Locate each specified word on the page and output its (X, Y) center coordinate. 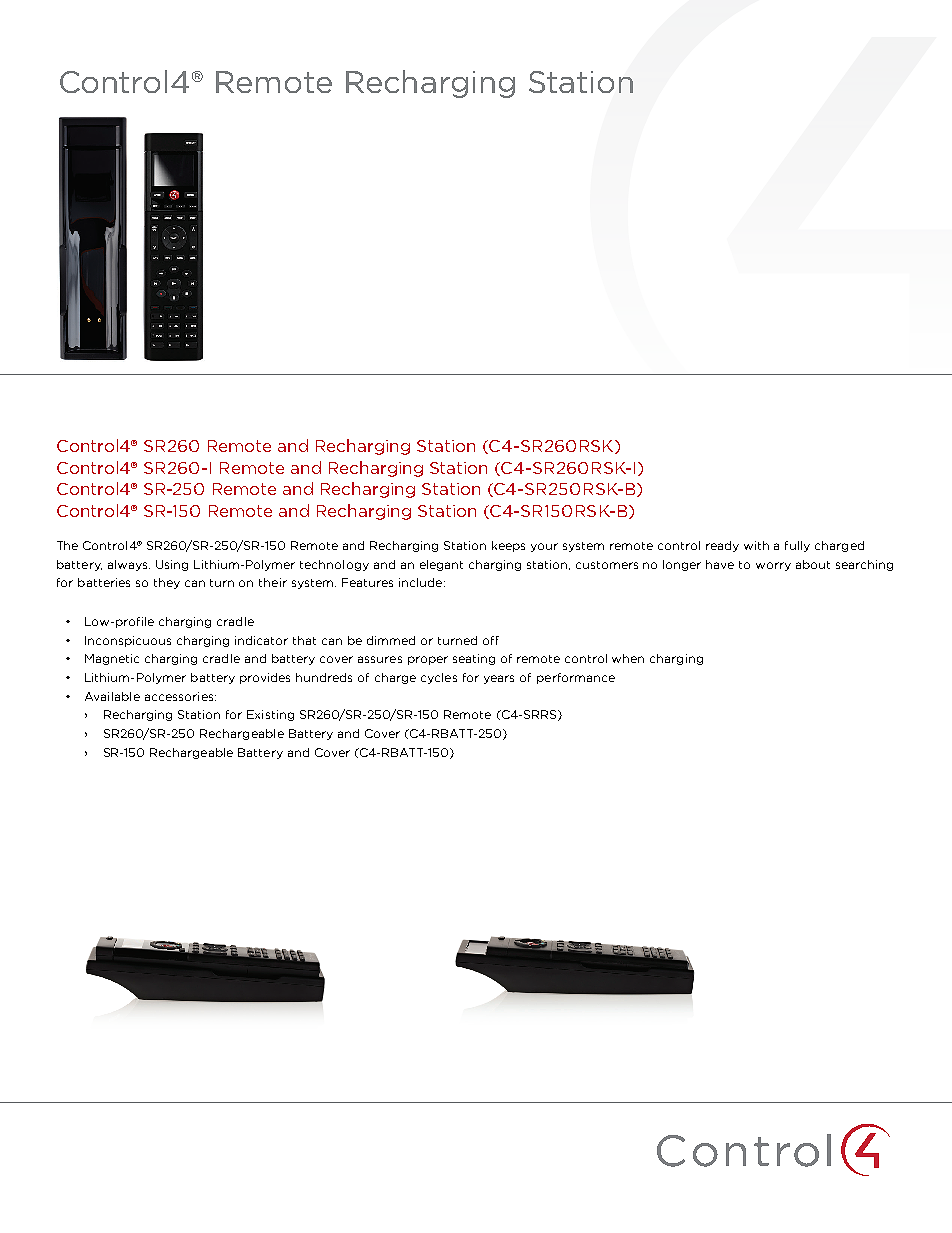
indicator (261, 640)
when (628, 658)
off (491, 640)
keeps (508, 546)
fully (797, 546)
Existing (270, 715)
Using (172, 565)
